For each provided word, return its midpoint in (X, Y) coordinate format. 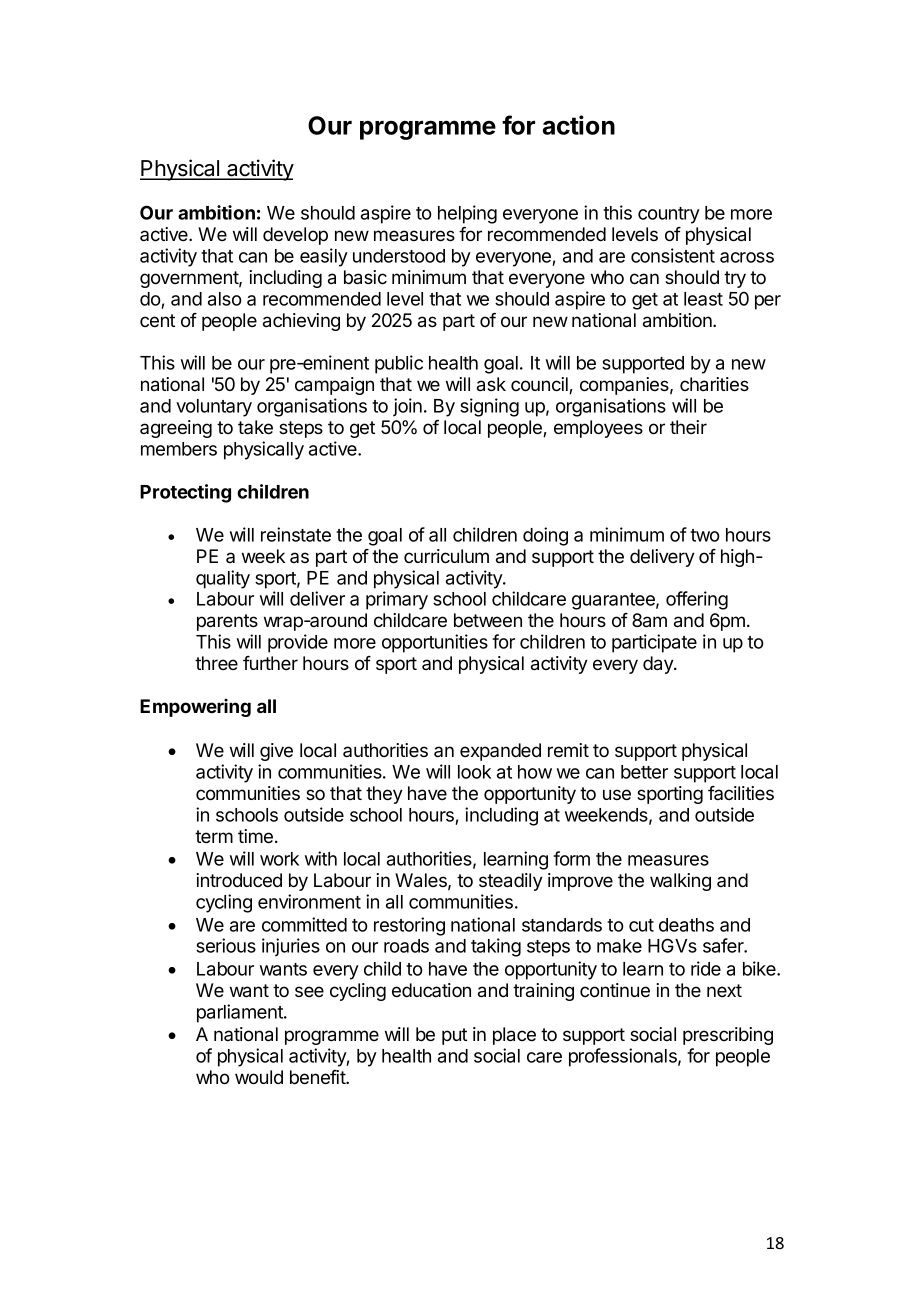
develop (295, 236)
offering (697, 600)
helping (467, 214)
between (488, 620)
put (454, 1036)
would (259, 1077)
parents (227, 622)
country (669, 215)
